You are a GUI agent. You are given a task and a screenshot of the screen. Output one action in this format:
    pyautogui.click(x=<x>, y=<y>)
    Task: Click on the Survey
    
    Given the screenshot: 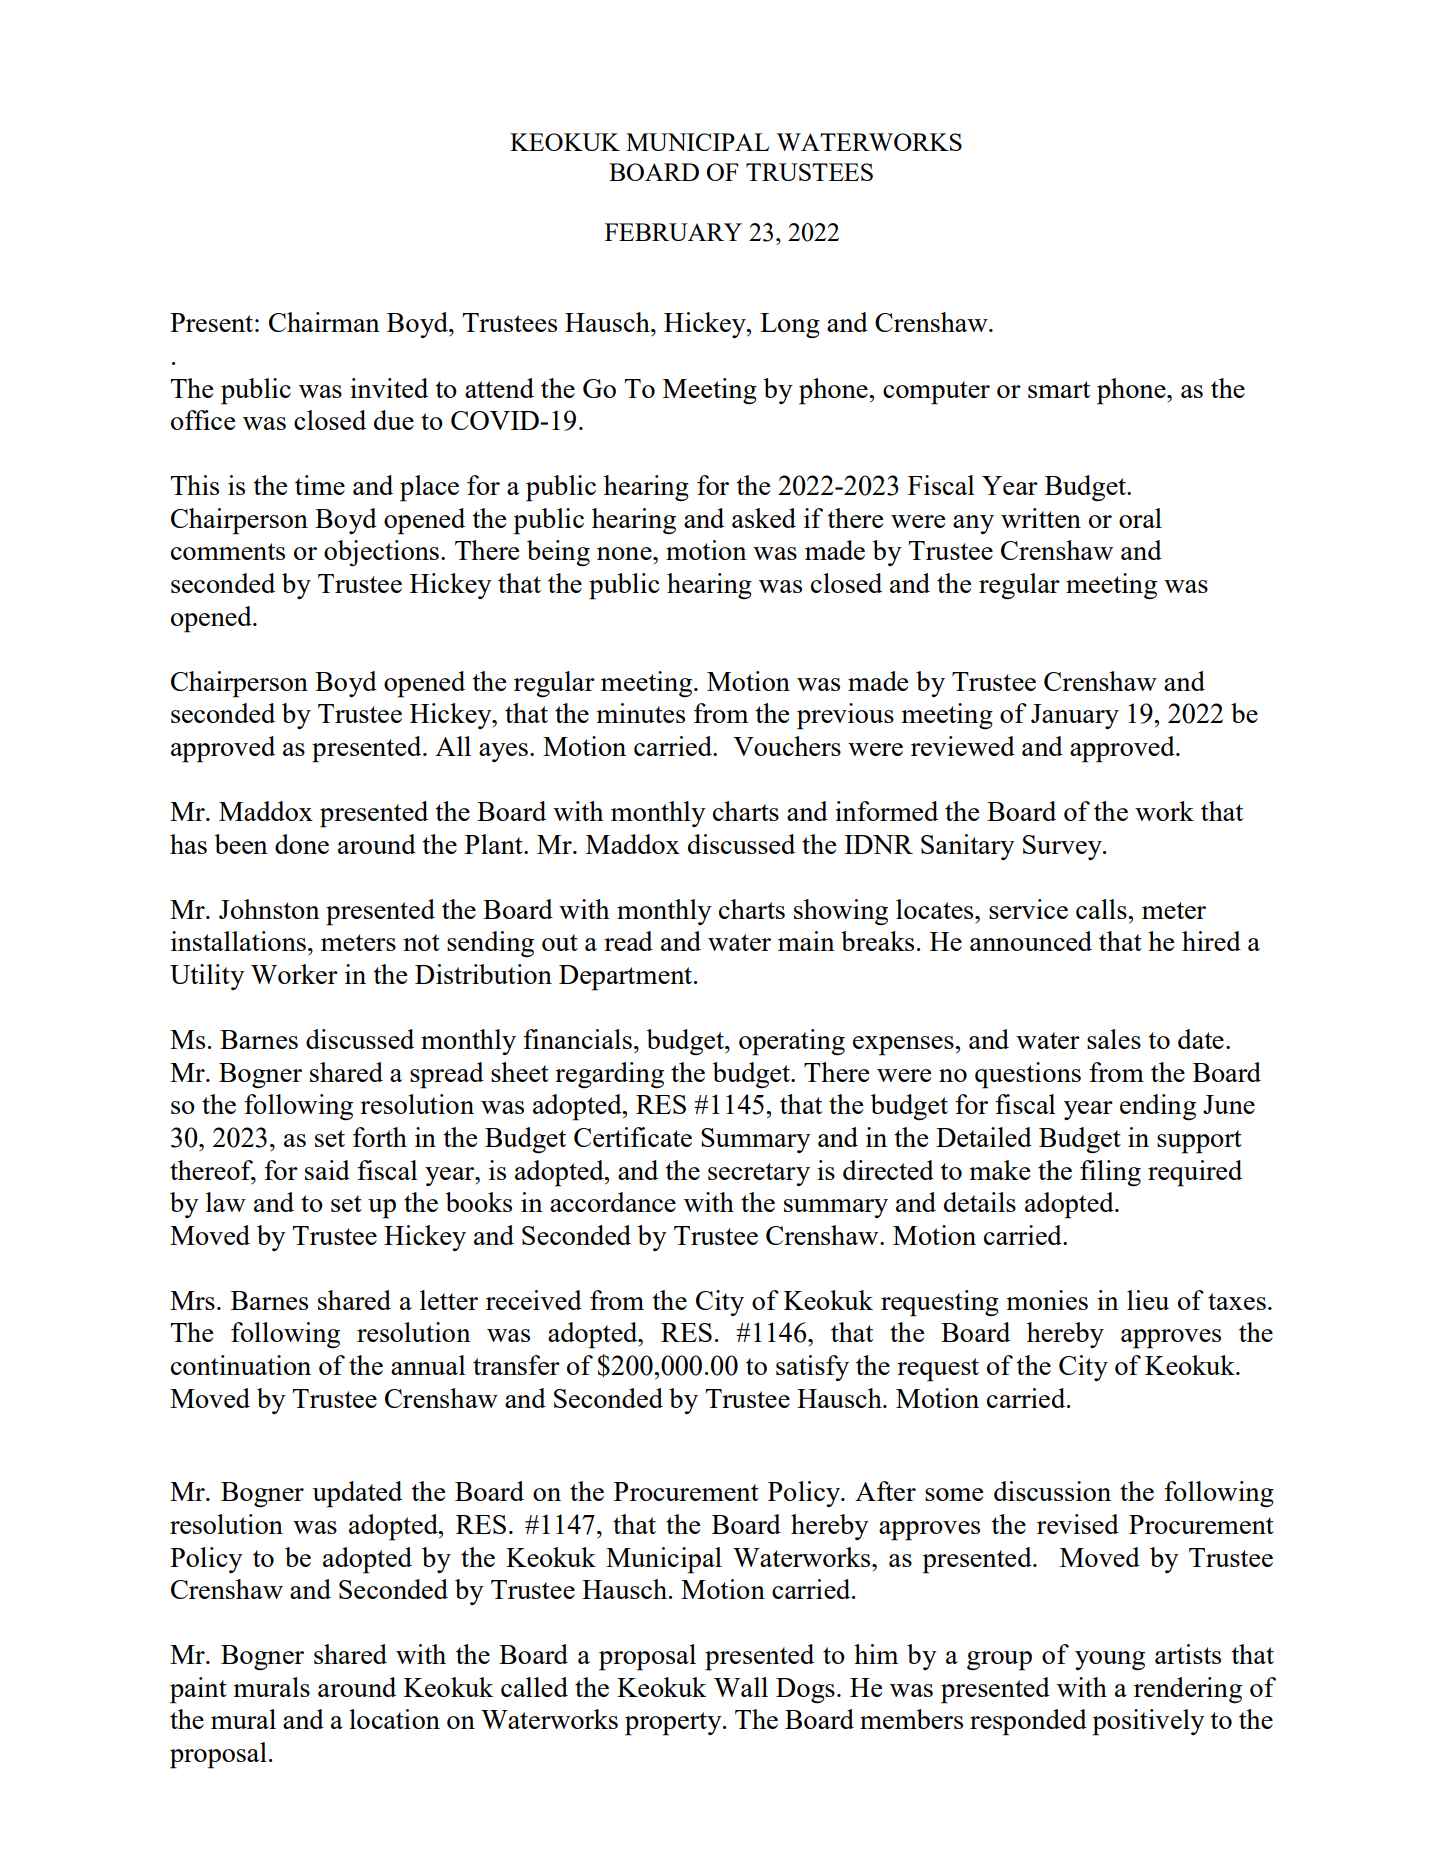 What is the action you would take?
    pyautogui.click(x=1063, y=847)
